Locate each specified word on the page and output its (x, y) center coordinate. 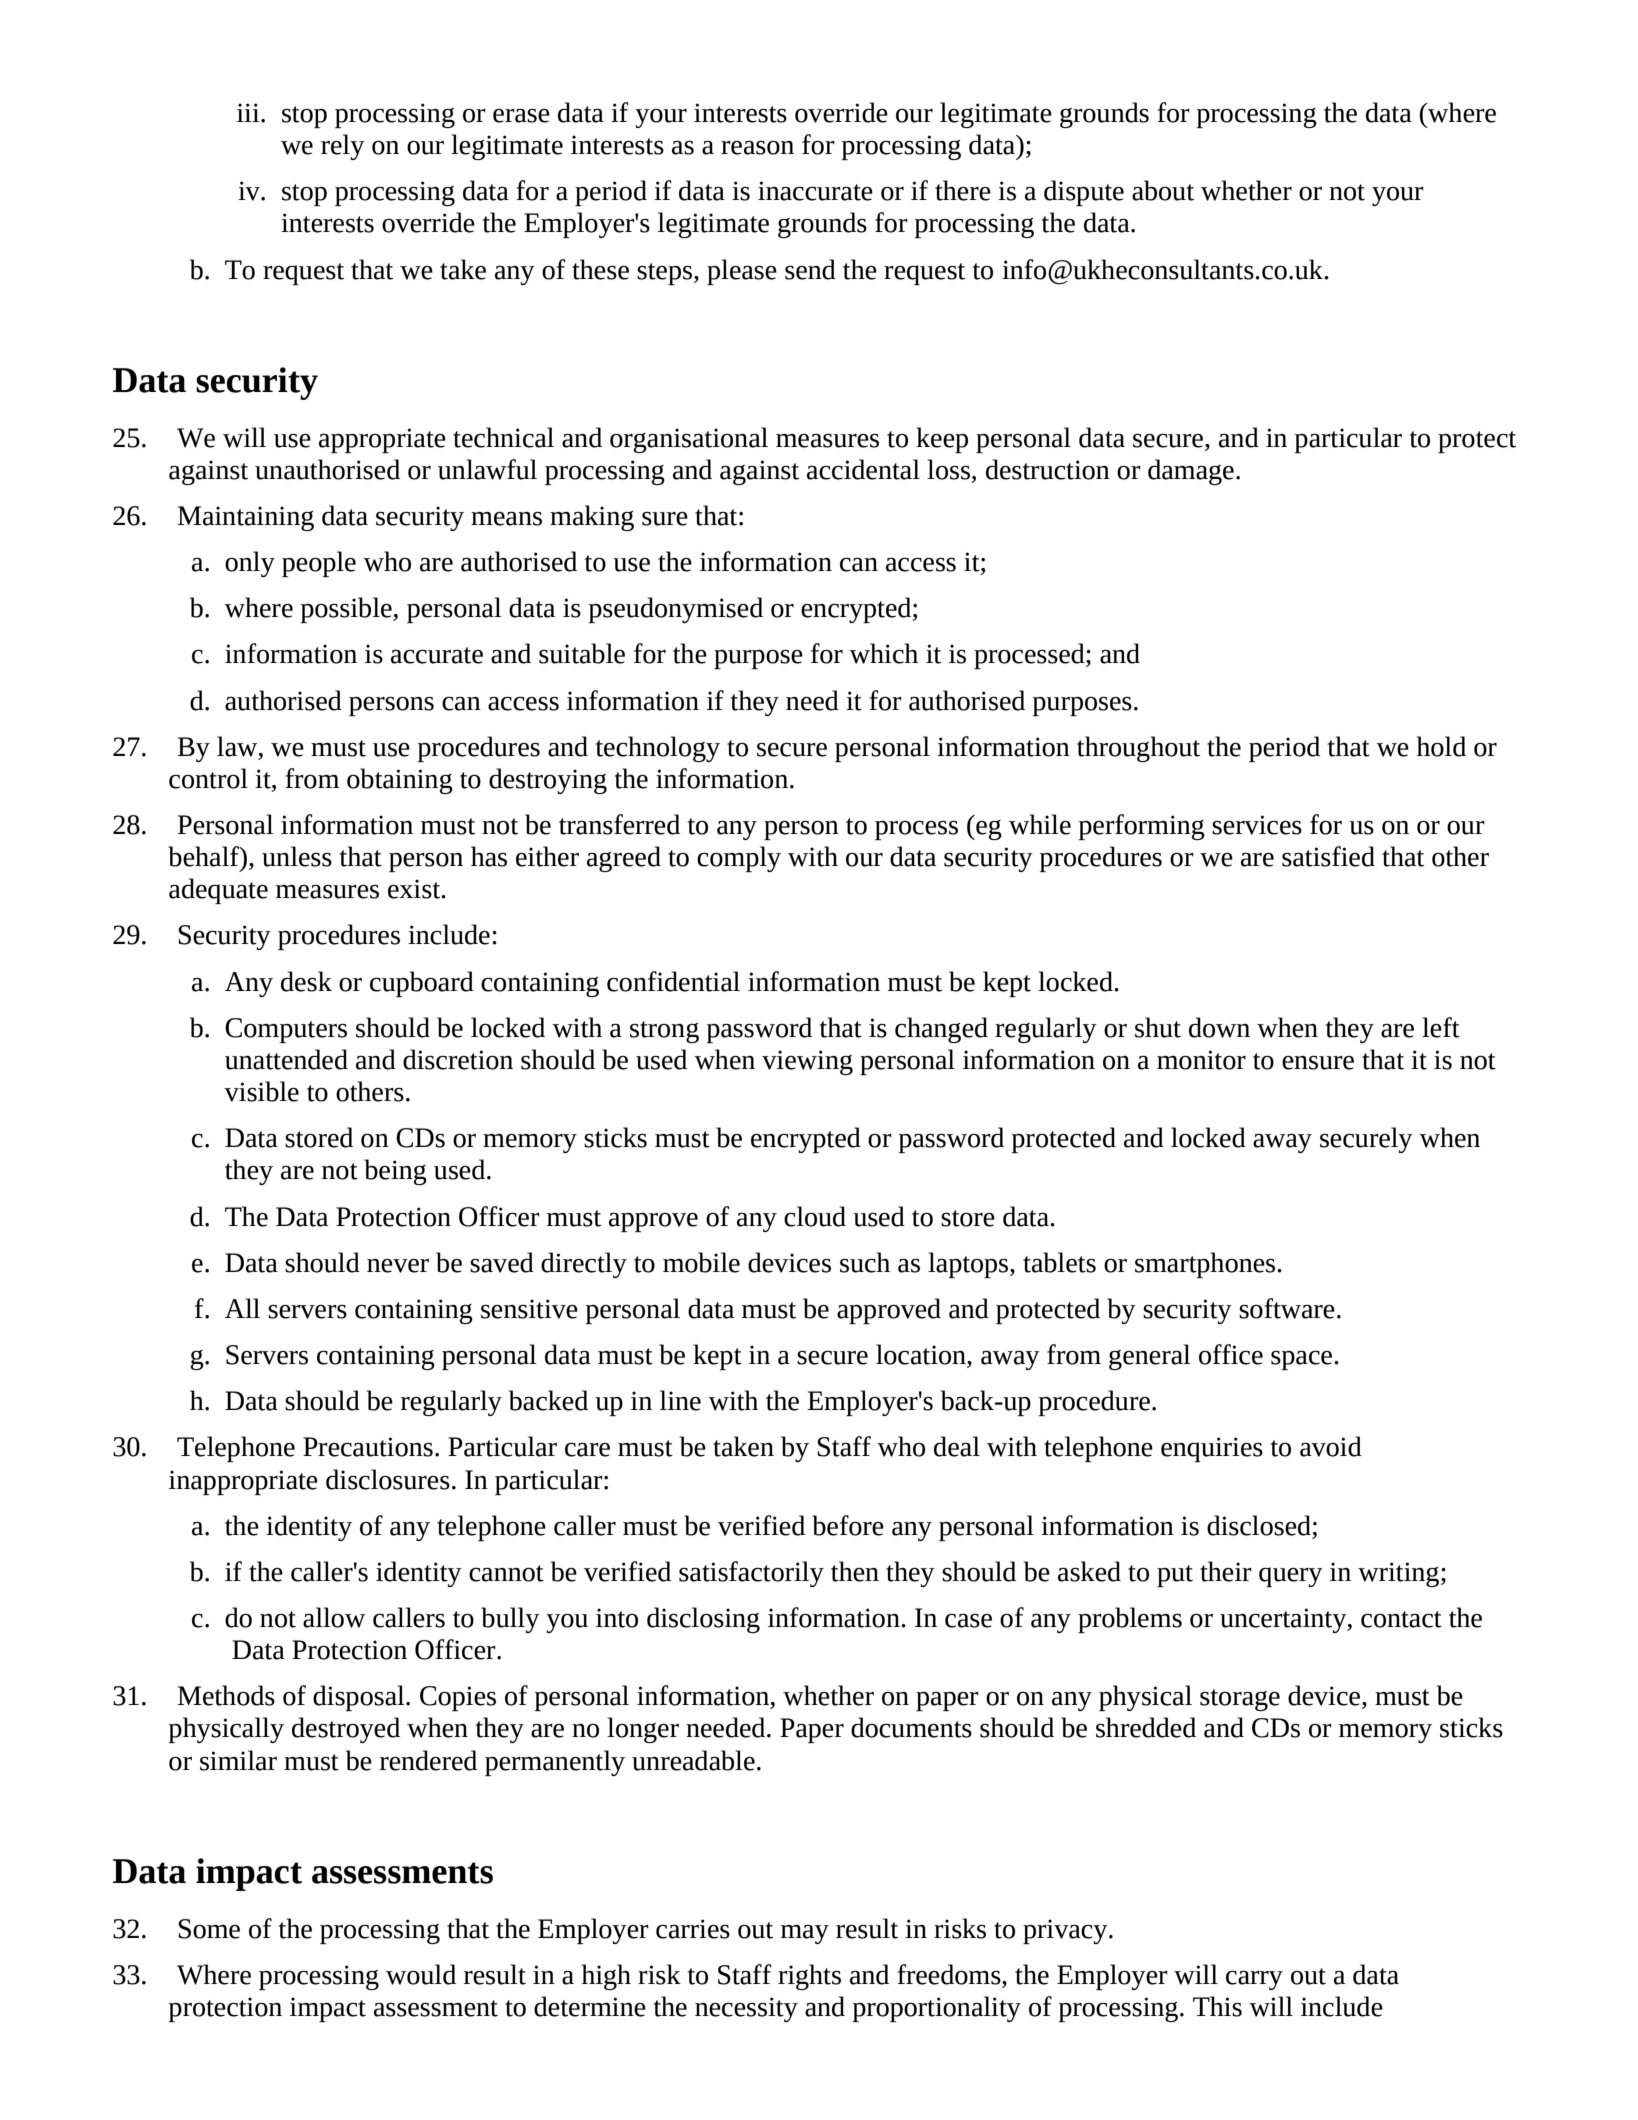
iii (249, 112)
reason (757, 148)
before (848, 1525)
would (421, 1974)
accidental (863, 469)
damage (1191, 472)
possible (347, 610)
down (1219, 1027)
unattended (286, 1059)
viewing (807, 1062)
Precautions (368, 1447)
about (1163, 190)
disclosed (1259, 1525)
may (805, 1934)
